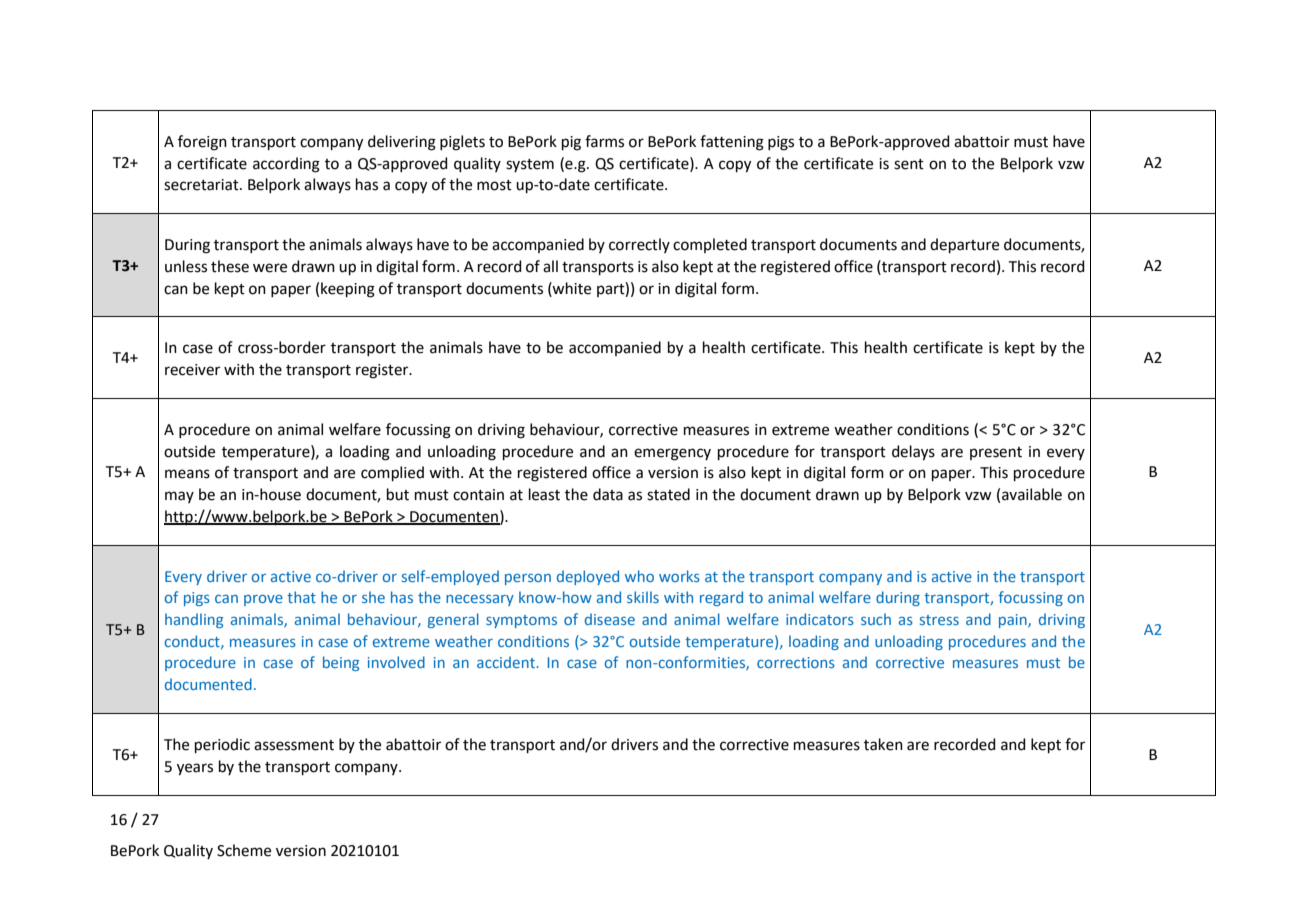 Image resolution: width=1308 pixels, height=924 pixels. What do you see at coordinates (939, 620) in the screenshot?
I see `stress` at bounding box center [939, 620].
